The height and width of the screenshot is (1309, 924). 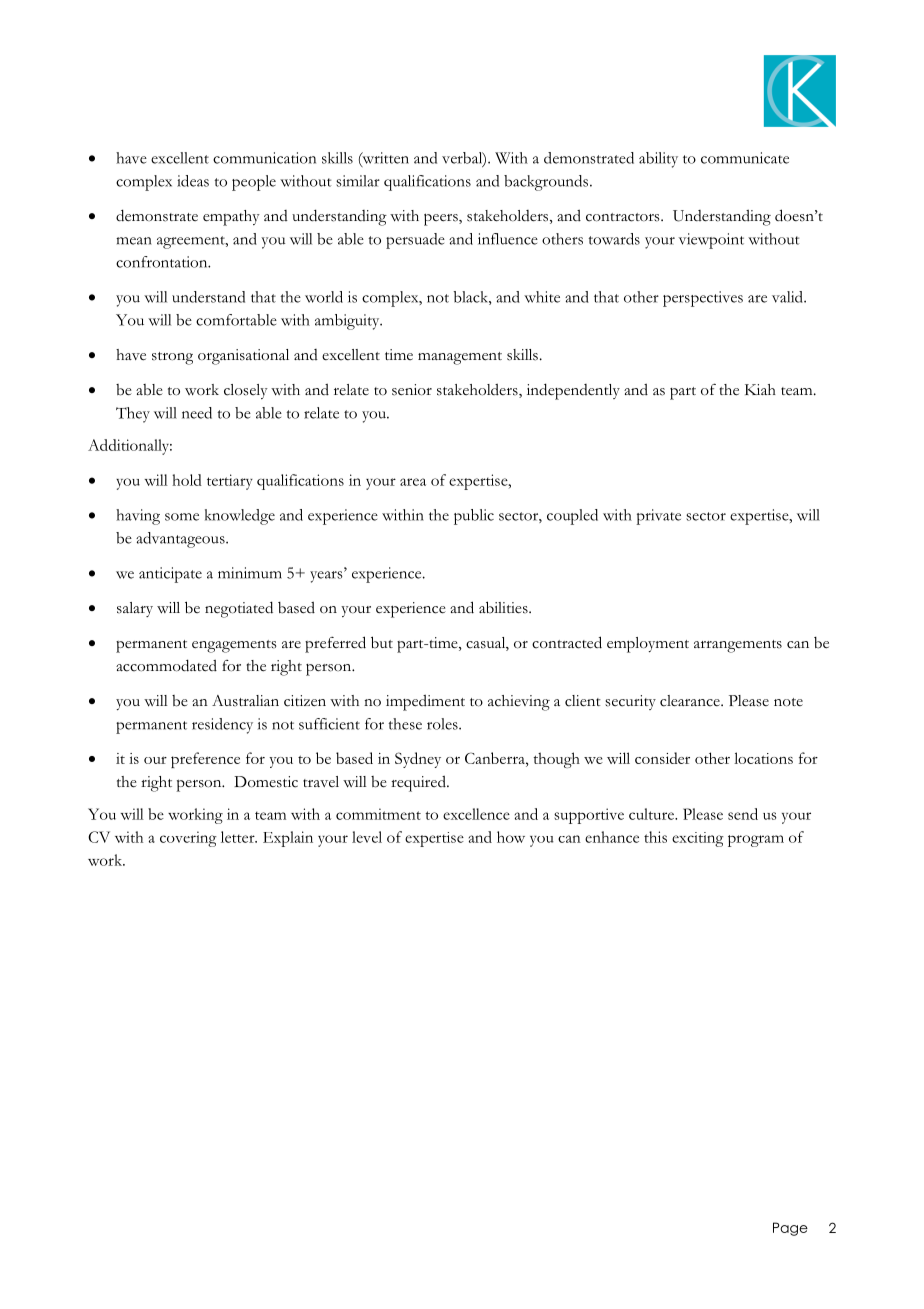 What do you see at coordinates (188, 839) in the screenshot?
I see `covering` at bounding box center [188, 839].
